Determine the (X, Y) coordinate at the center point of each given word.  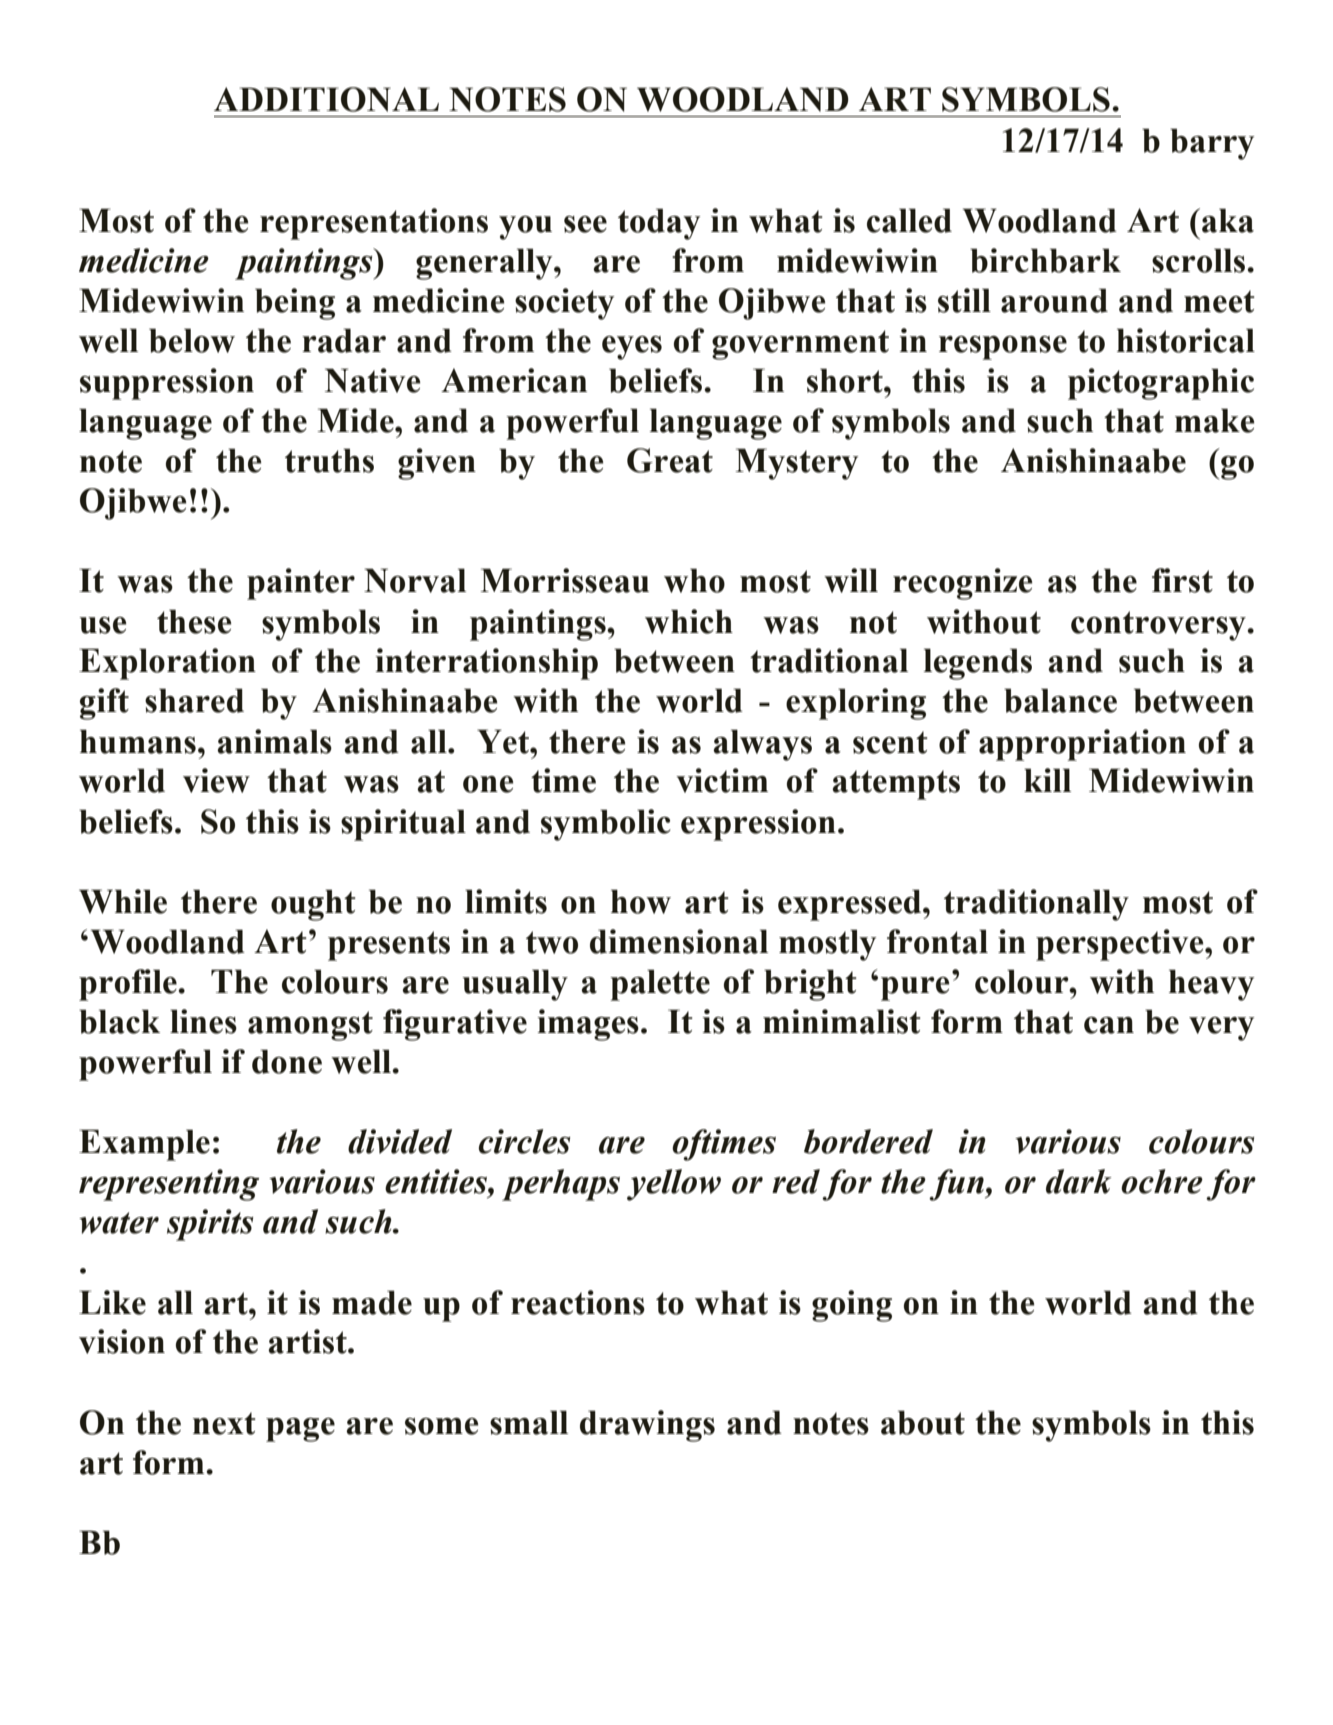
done (287, 1061)
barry (1212, 144)
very (1222, 1029)
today (659, 224)
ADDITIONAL (326, 99)
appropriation (1082, 745)
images (588, 1025)
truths (329, 460)
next (224, 1423)
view (216, 780)
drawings (647, 1426)
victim (722, 780)
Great (670, 460)
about (923, 1422)
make (1215, 420)
